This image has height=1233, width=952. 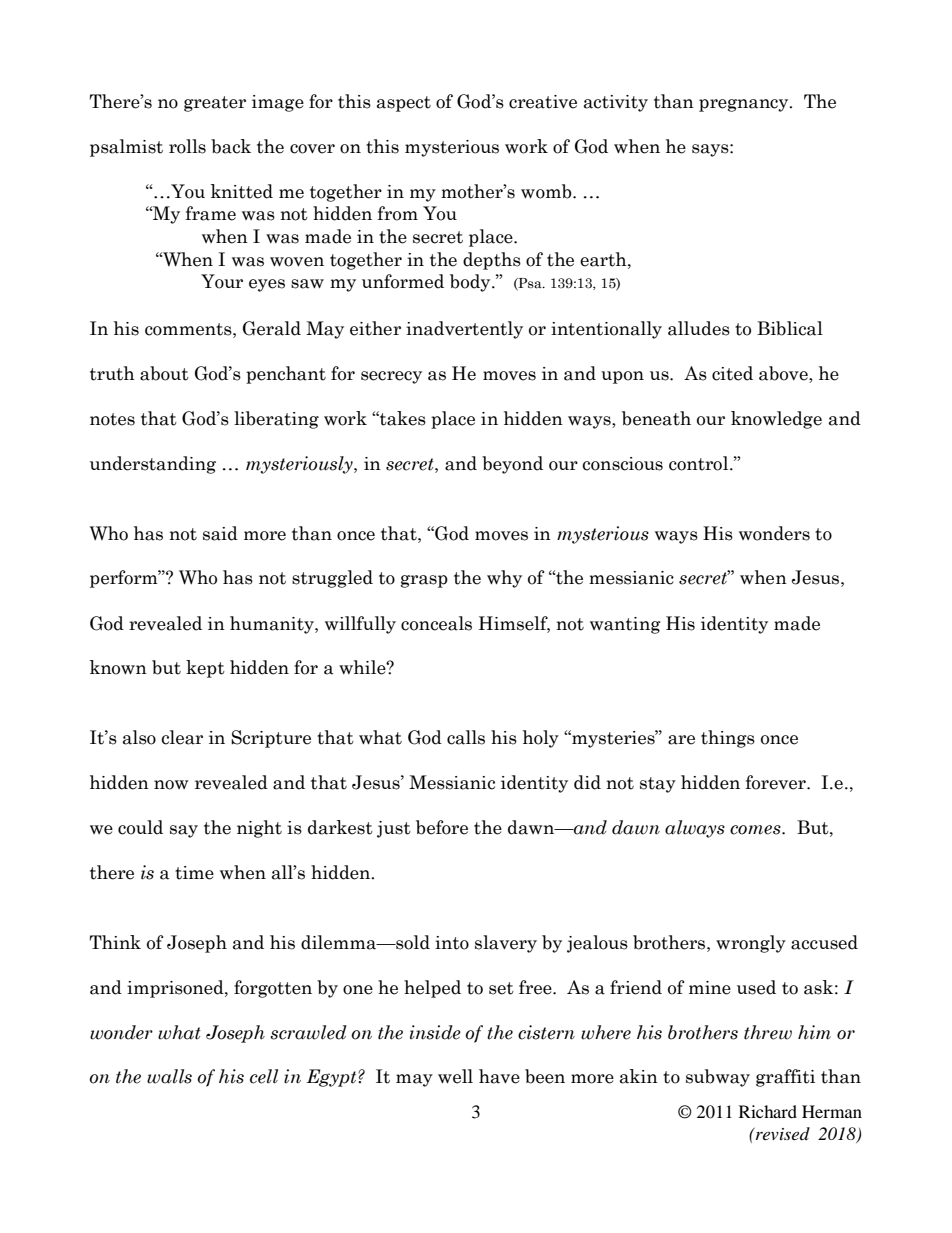 What do you see at coordinates (404, 104) in the image?
I see `aspect` at bounding box center [404, 104].
